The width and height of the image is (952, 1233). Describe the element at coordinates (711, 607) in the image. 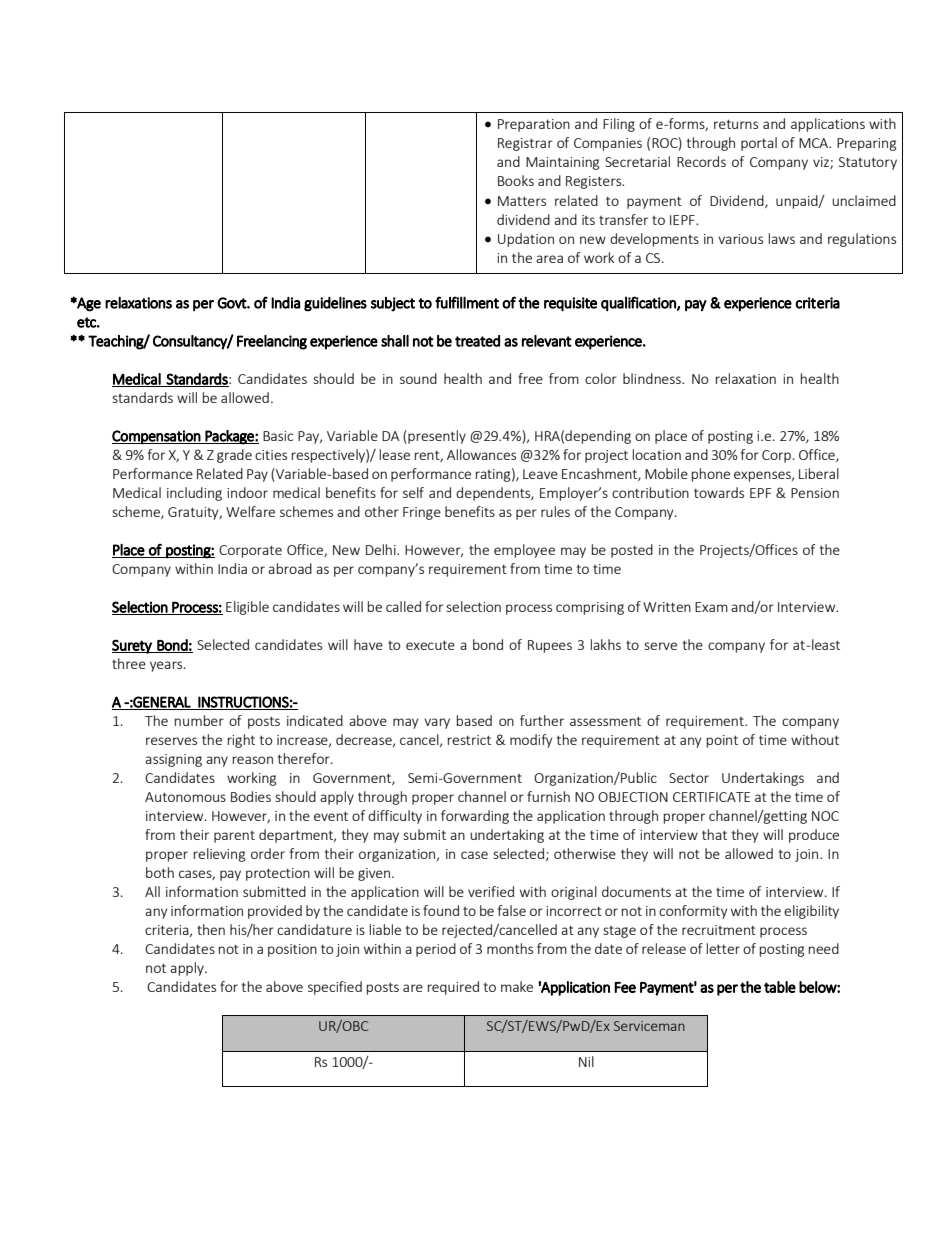

I see `Exam` at that location.
